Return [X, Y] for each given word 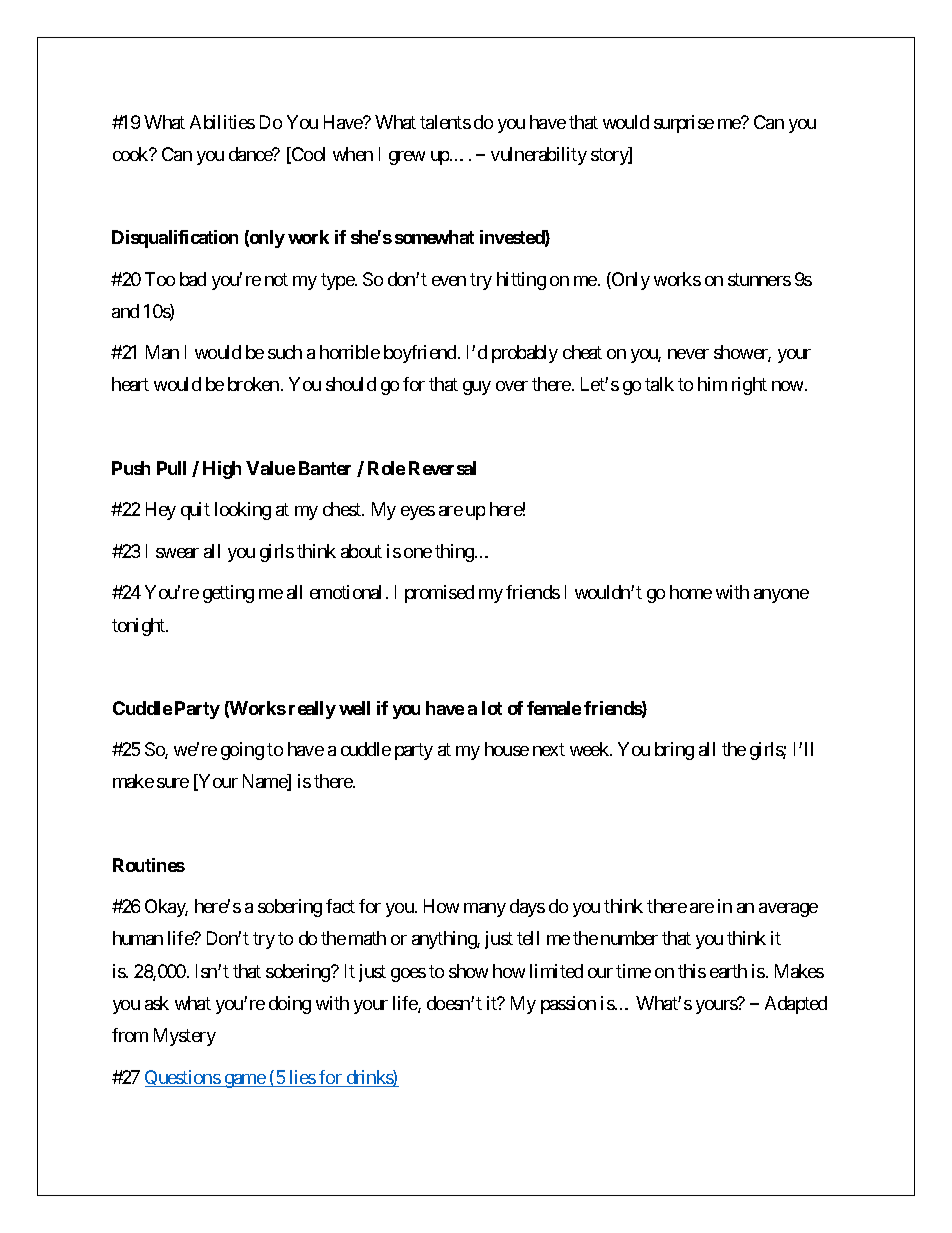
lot [492, 708]
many [485, 910]
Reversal [442, 468]
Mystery [185, 1037]
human [138, 938]
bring [674, 751]
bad [193, 279]
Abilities [222, 122]
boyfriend [420, 354]
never [688, 354]
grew [407, 158]
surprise [684, 124]
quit [195, 511]
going [242, 751]
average [788, 910]
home [691, 592]
